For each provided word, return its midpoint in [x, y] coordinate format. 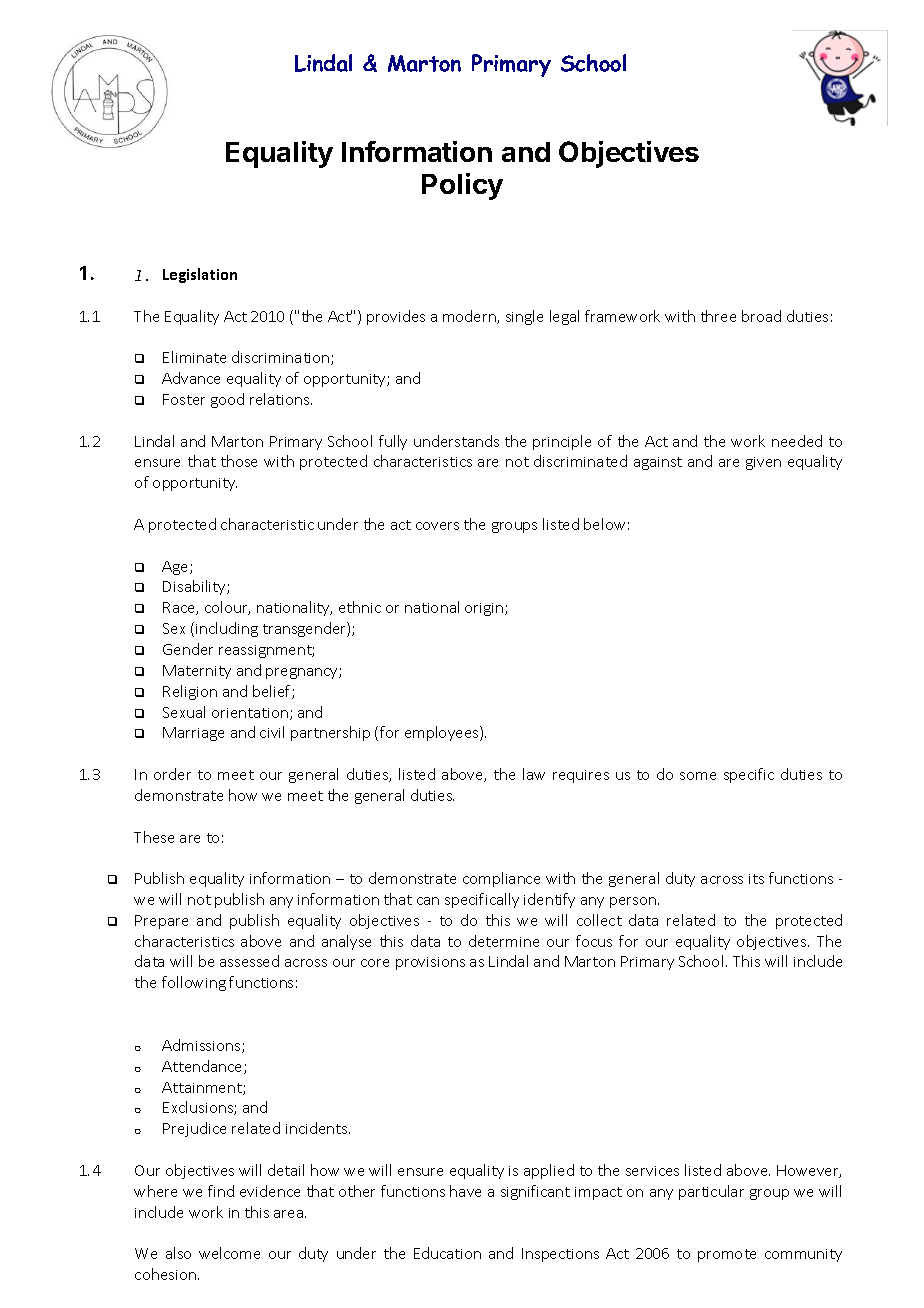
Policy [462, 186]
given [763, 463]
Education [447, 1253]
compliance [501, 879]
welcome [229, 1253]
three [718, 316]
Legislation [200, 275]
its [756, 879]
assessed [249, 961]
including [227, 629]
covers [437, 526]
